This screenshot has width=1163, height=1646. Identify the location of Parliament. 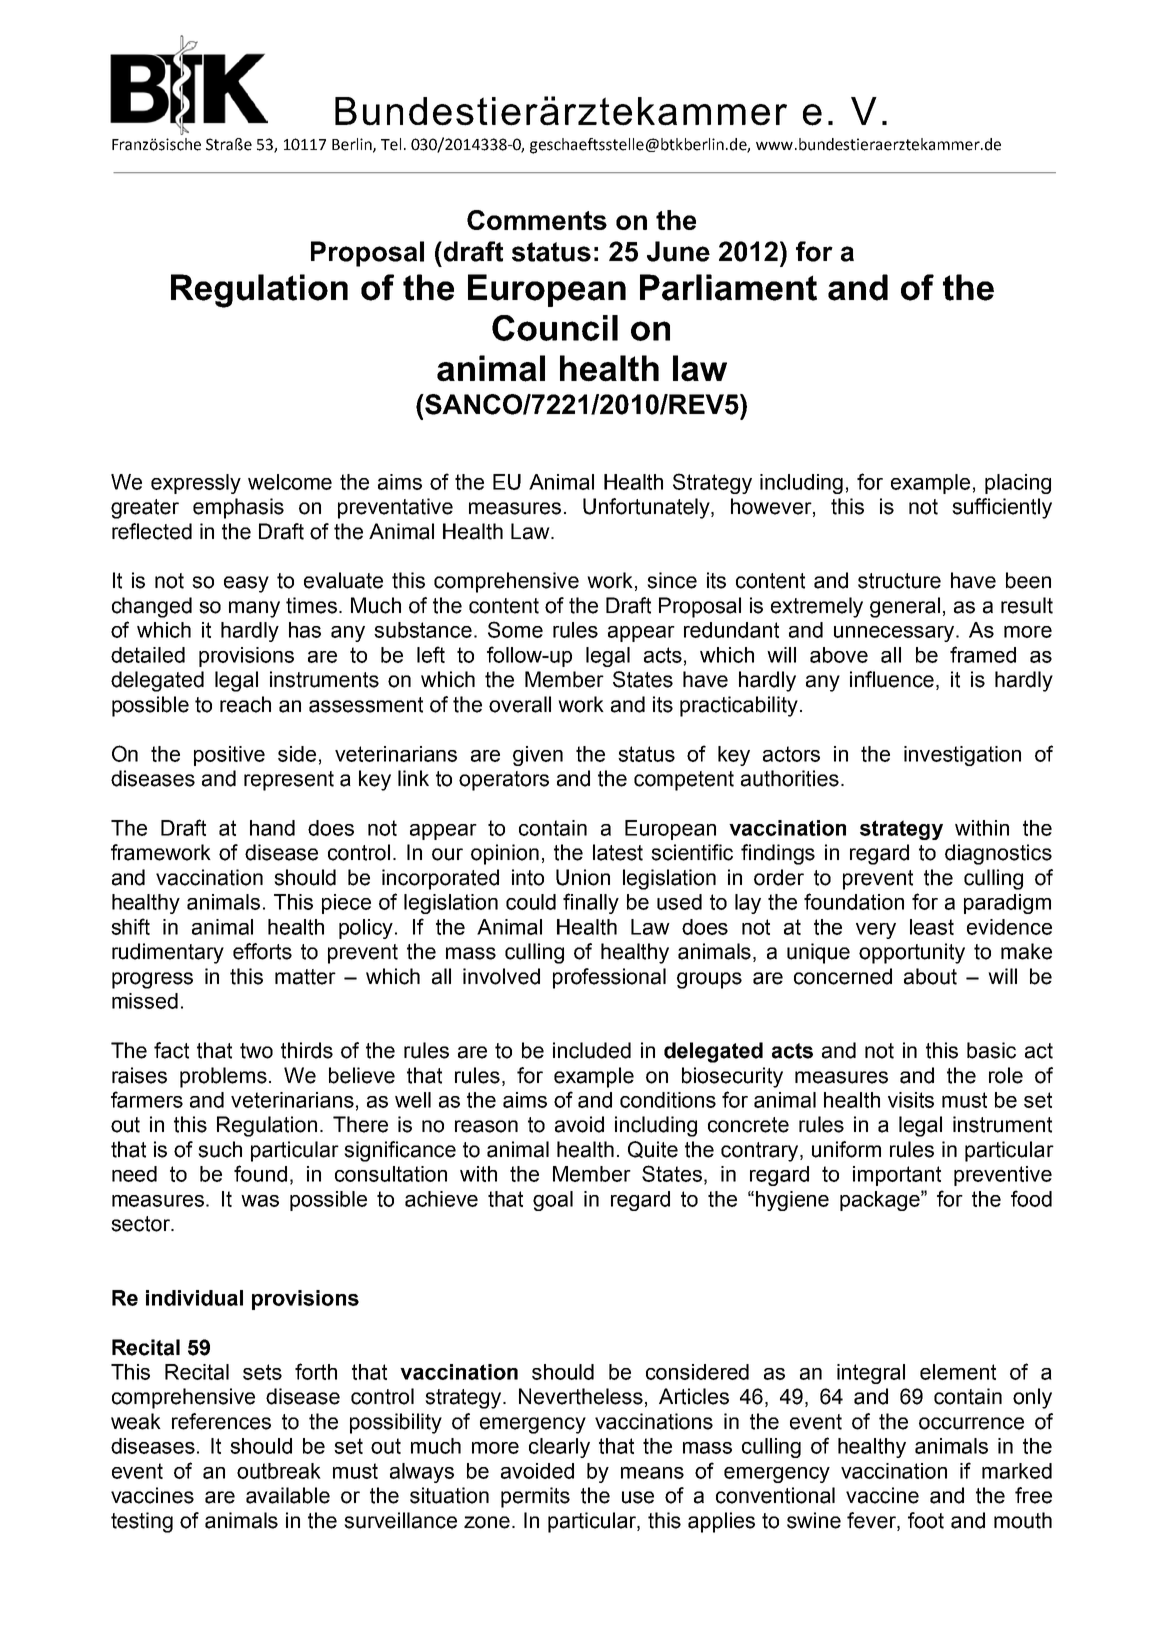
(728, 287).
